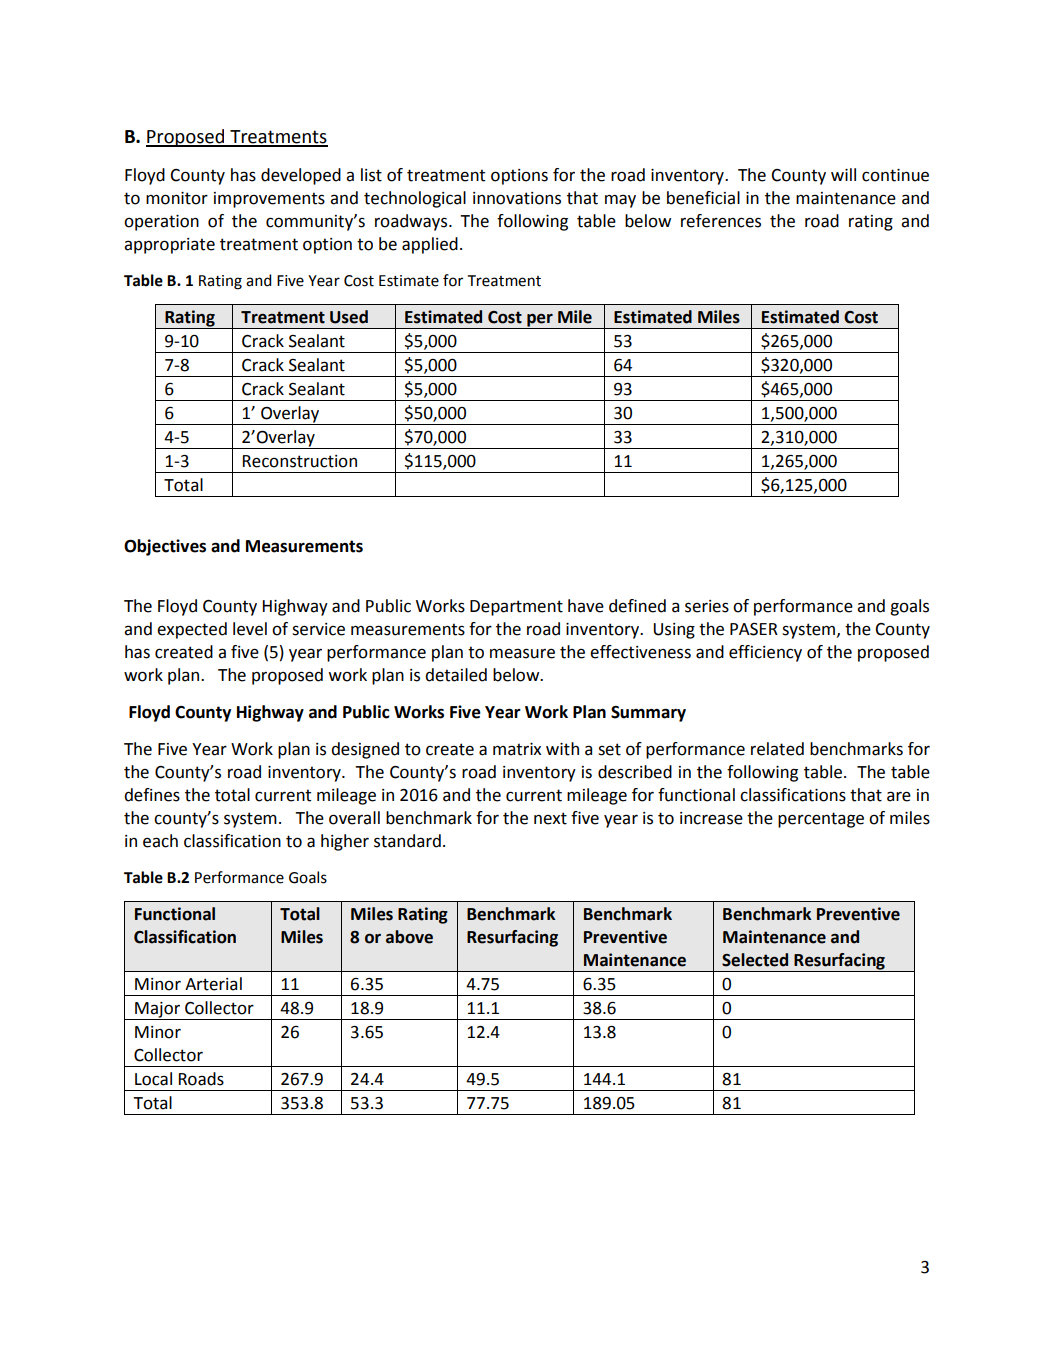 The image size is (1054, 1364). I want to click on improvements, so click(269, 200).
